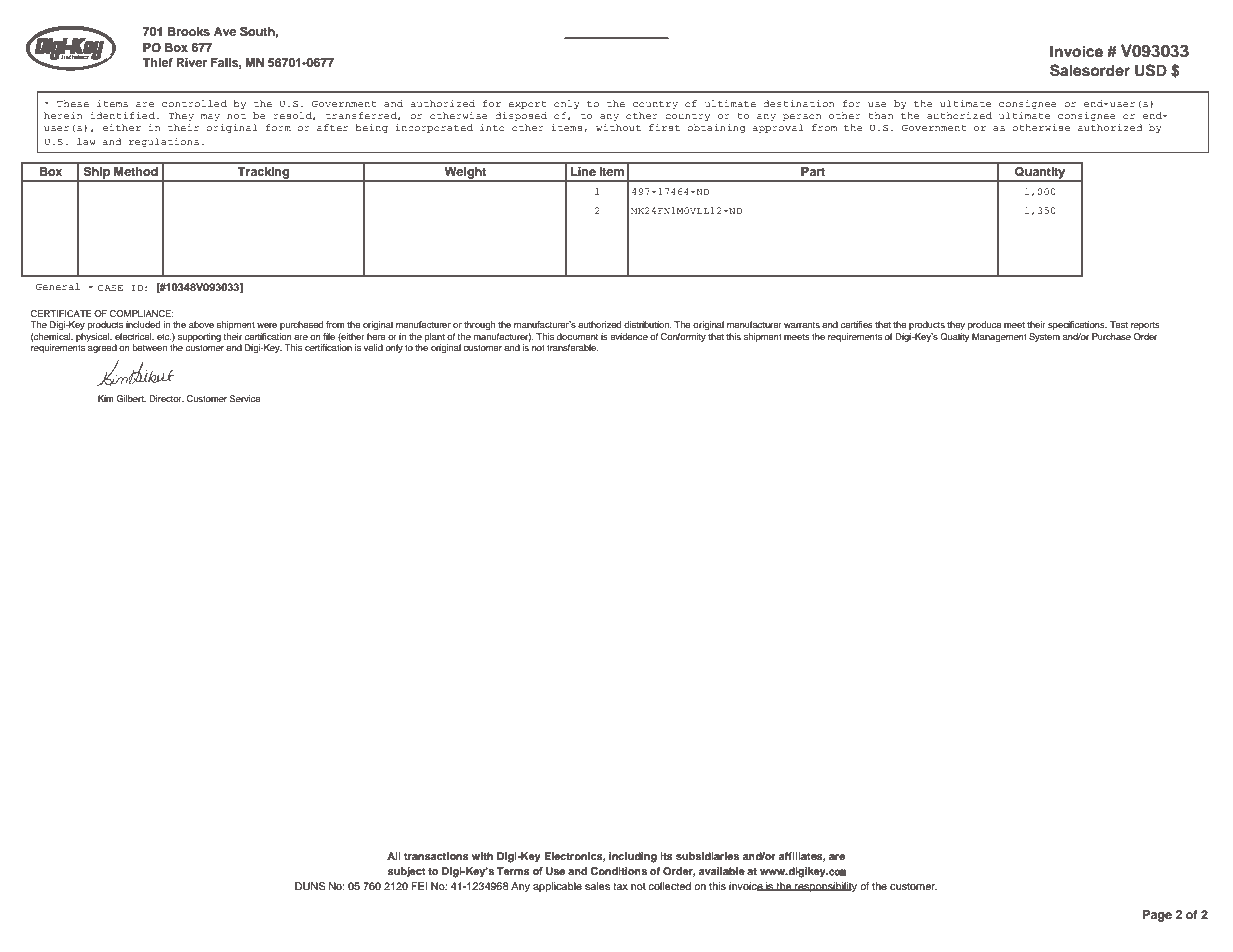  Describe the element at coordinates (1157, 916) in the page. I see `Page` at that location.
